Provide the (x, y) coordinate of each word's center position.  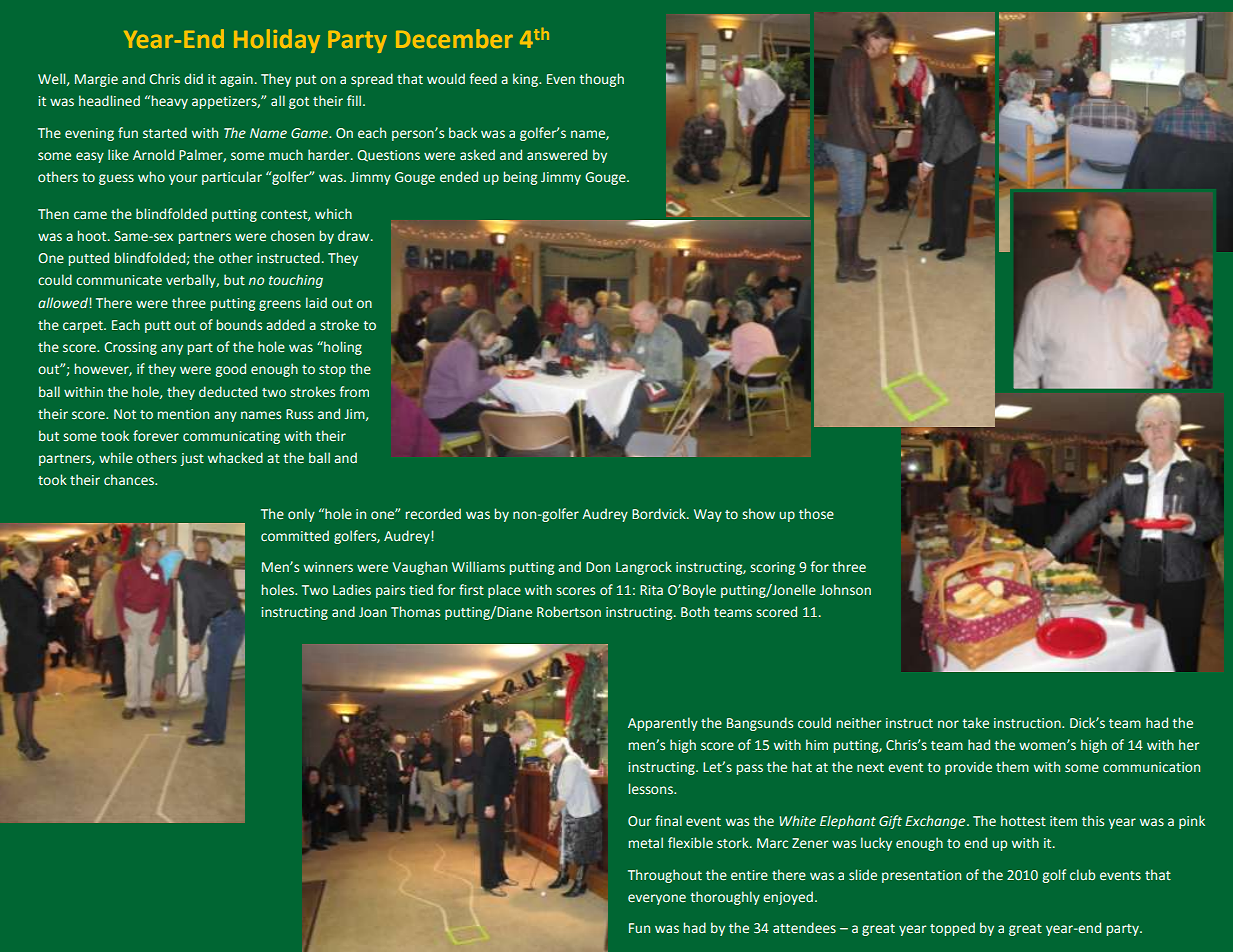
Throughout (665, 876)
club (1082, 874)
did (193, 78)
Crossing (130, 348)
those (816, 513)
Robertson (569, 611)
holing (342, 348)
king (526, 80)
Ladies (352, 589)
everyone (657, 899)
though (601, 80)
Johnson (845, 589)
